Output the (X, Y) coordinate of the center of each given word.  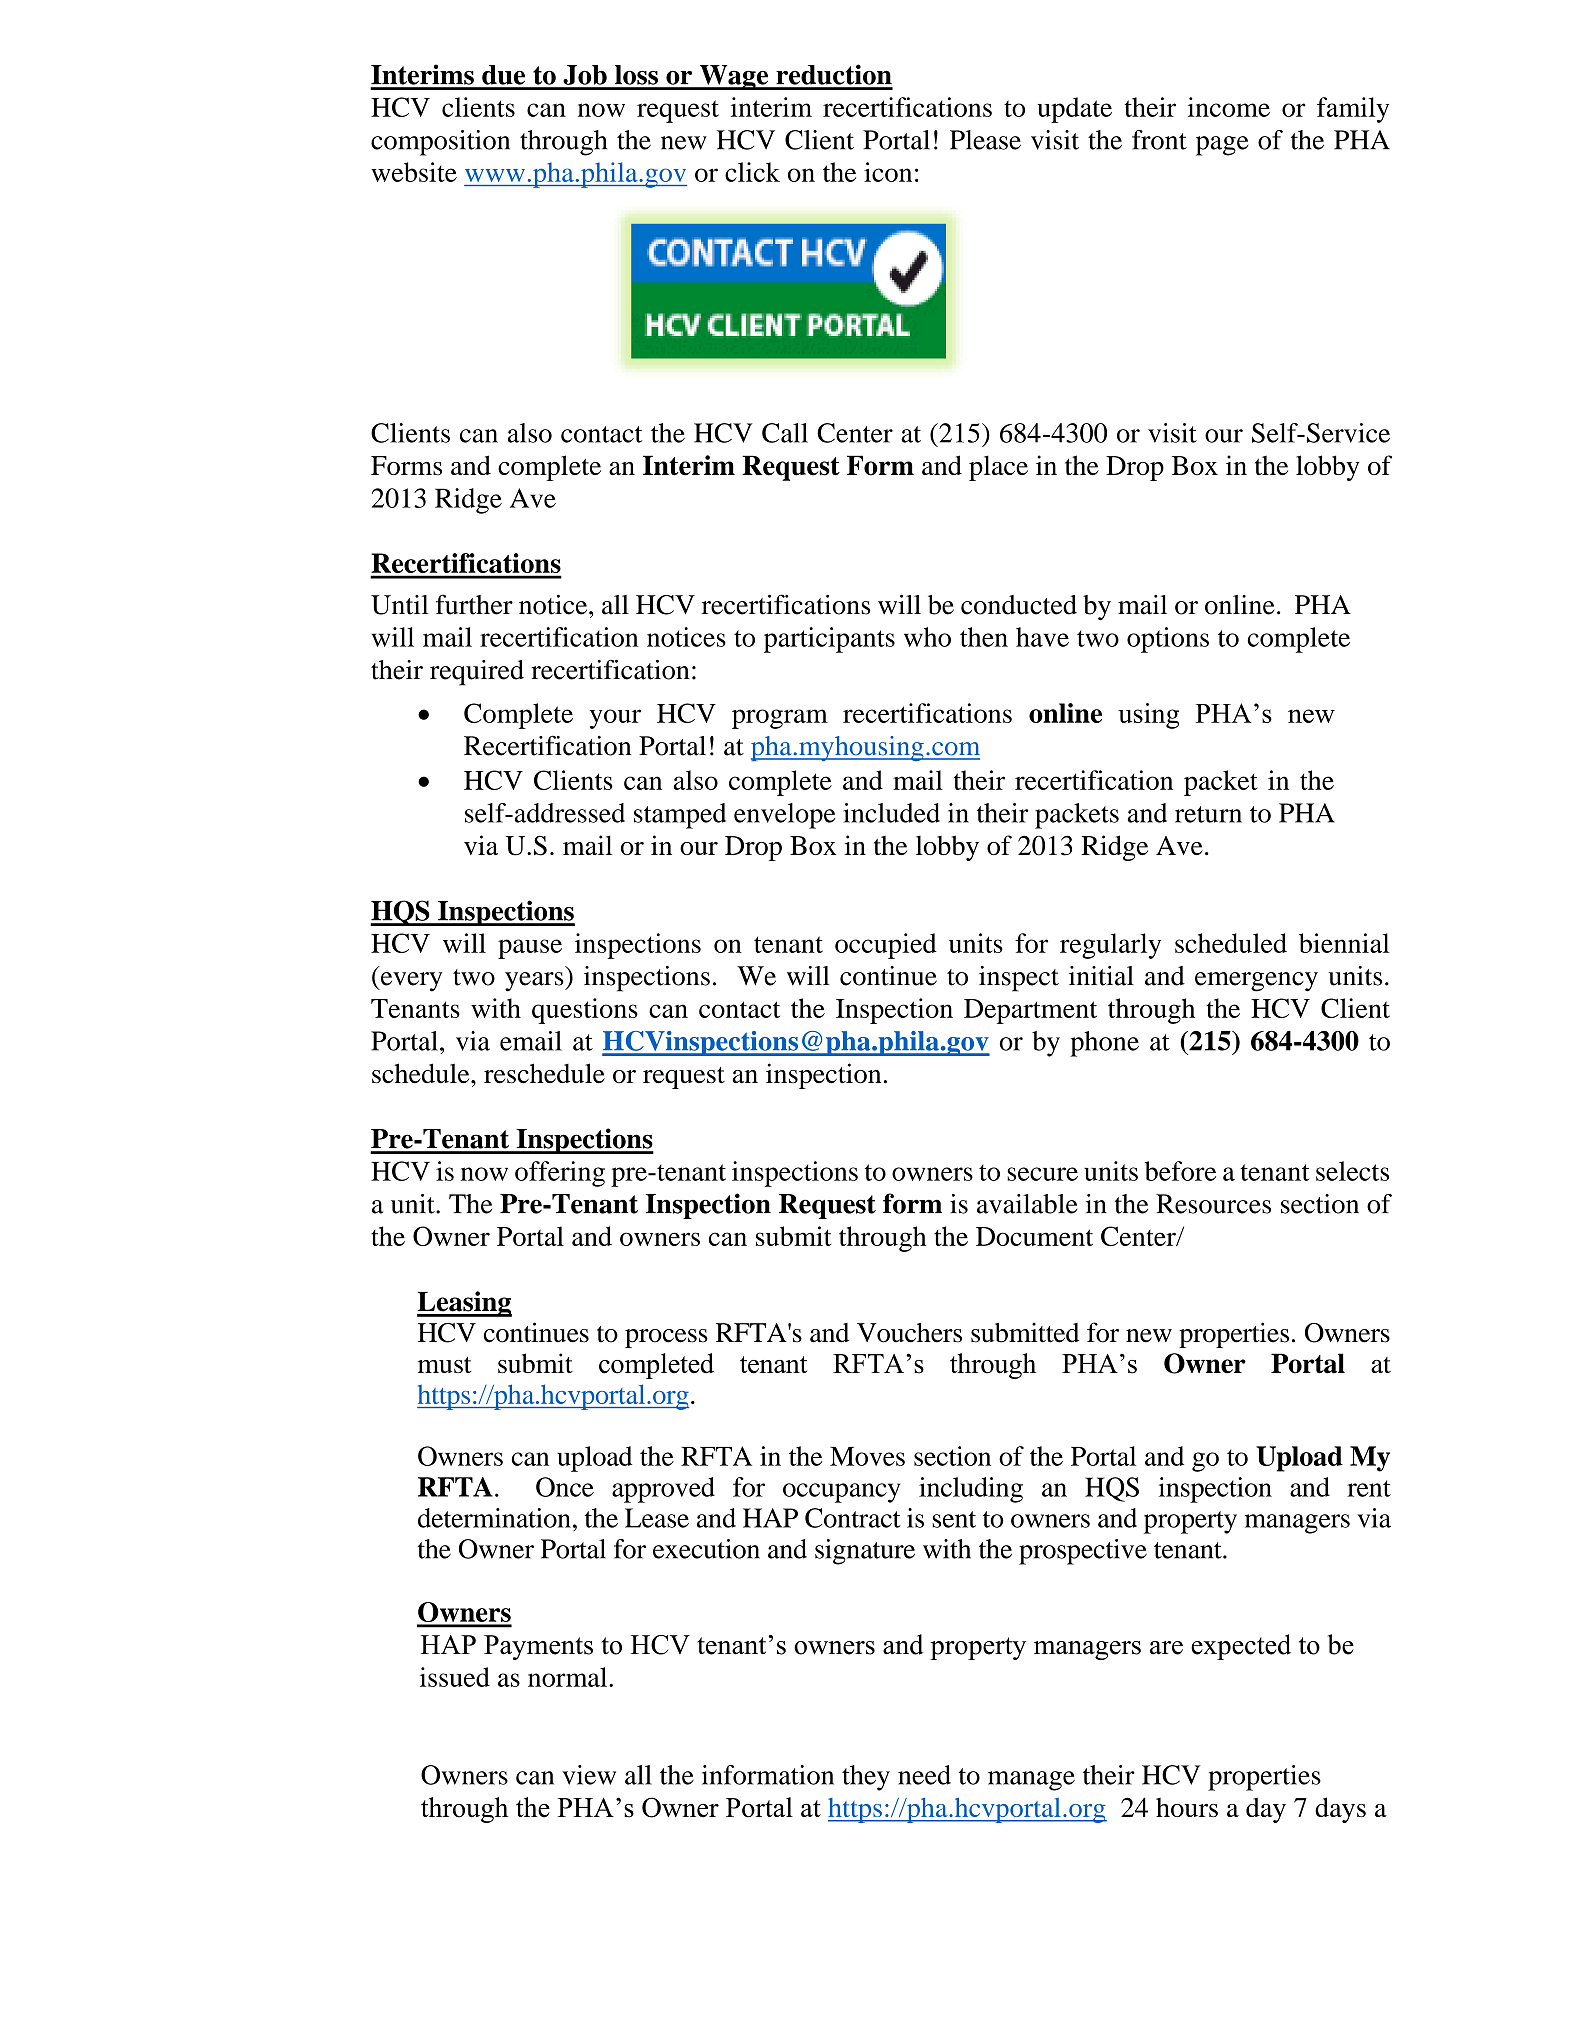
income (1229, 107)
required (477, 673)
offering (560, 1174)
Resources (1213, 1204)
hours (1187, 1807)
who (927, 637)
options (1168, 640)
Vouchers (909, 1333)
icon (888, 172)
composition (440, 143)
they (866, 1778)
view (589, 1775)
